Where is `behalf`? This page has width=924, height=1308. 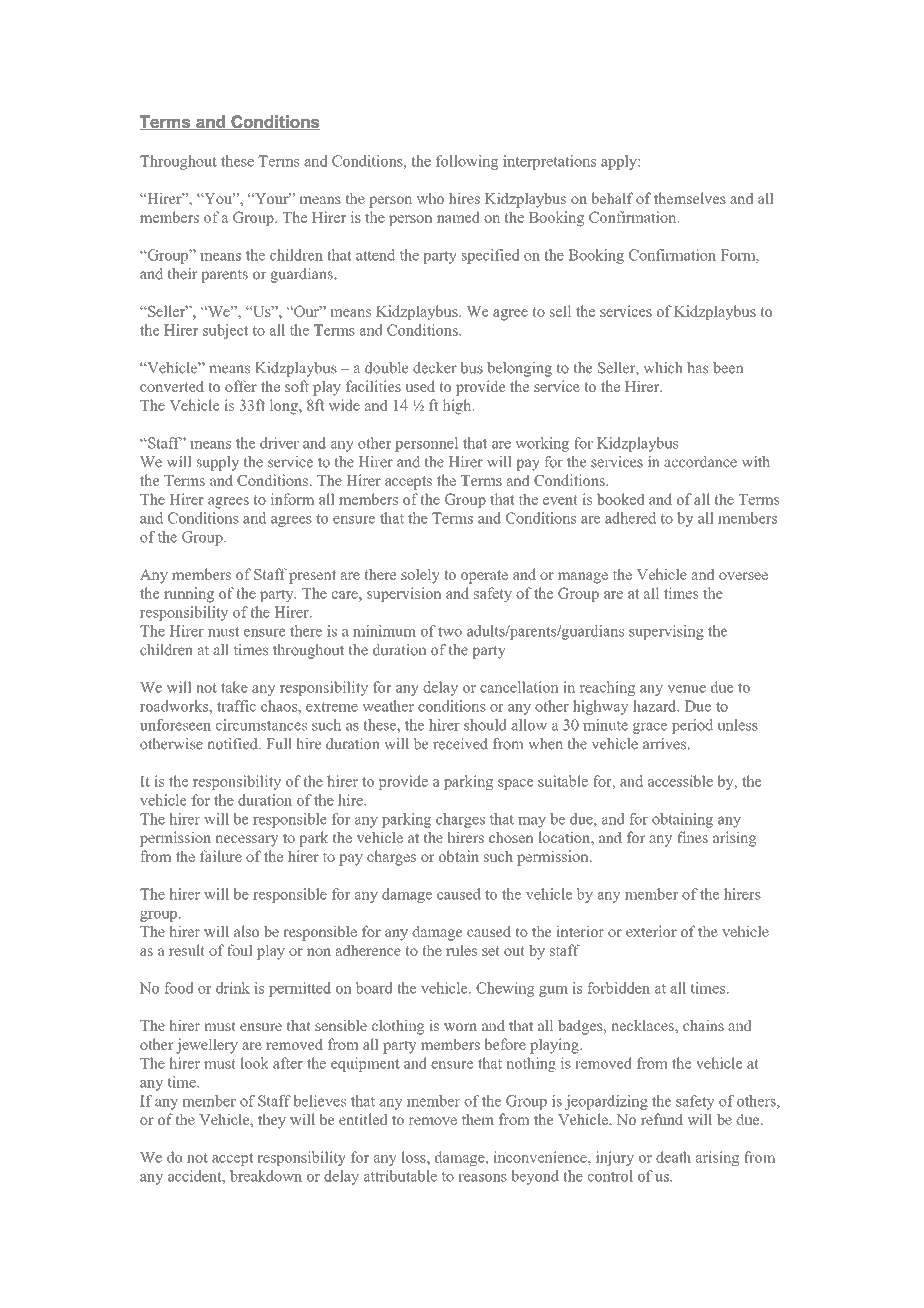
behalf is located at coordinates (613, 198).
